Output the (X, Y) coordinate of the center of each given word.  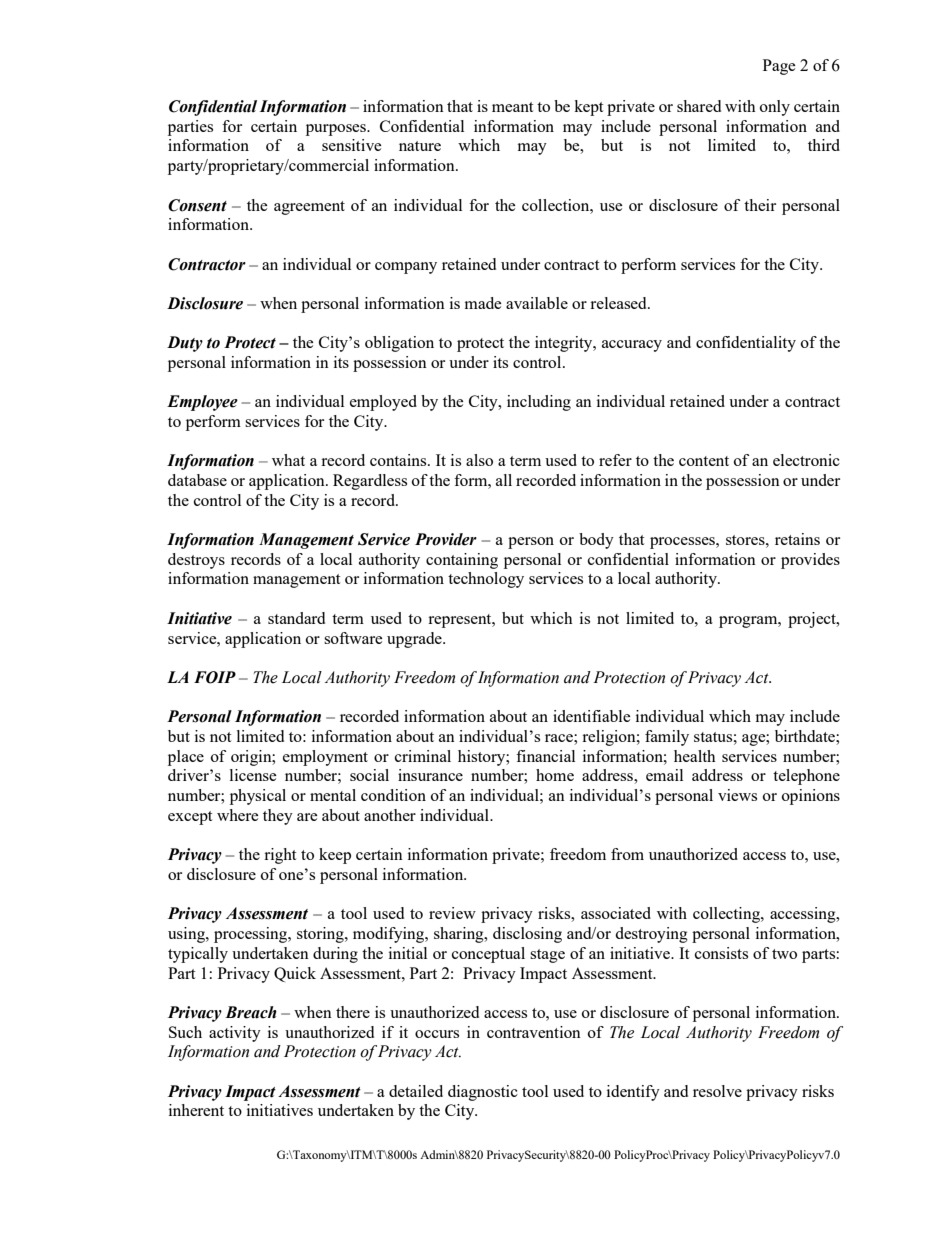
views (737, 795)
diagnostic (483, 1093)
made (483, 303)
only (775, 108)
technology (486, 580)
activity (235, 1034)
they (278, 817)
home (555, 775)
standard (296, 618)
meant (512, 107)
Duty (185, 344)
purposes (337, 130)
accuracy (632, 346)
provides (810, 561)
